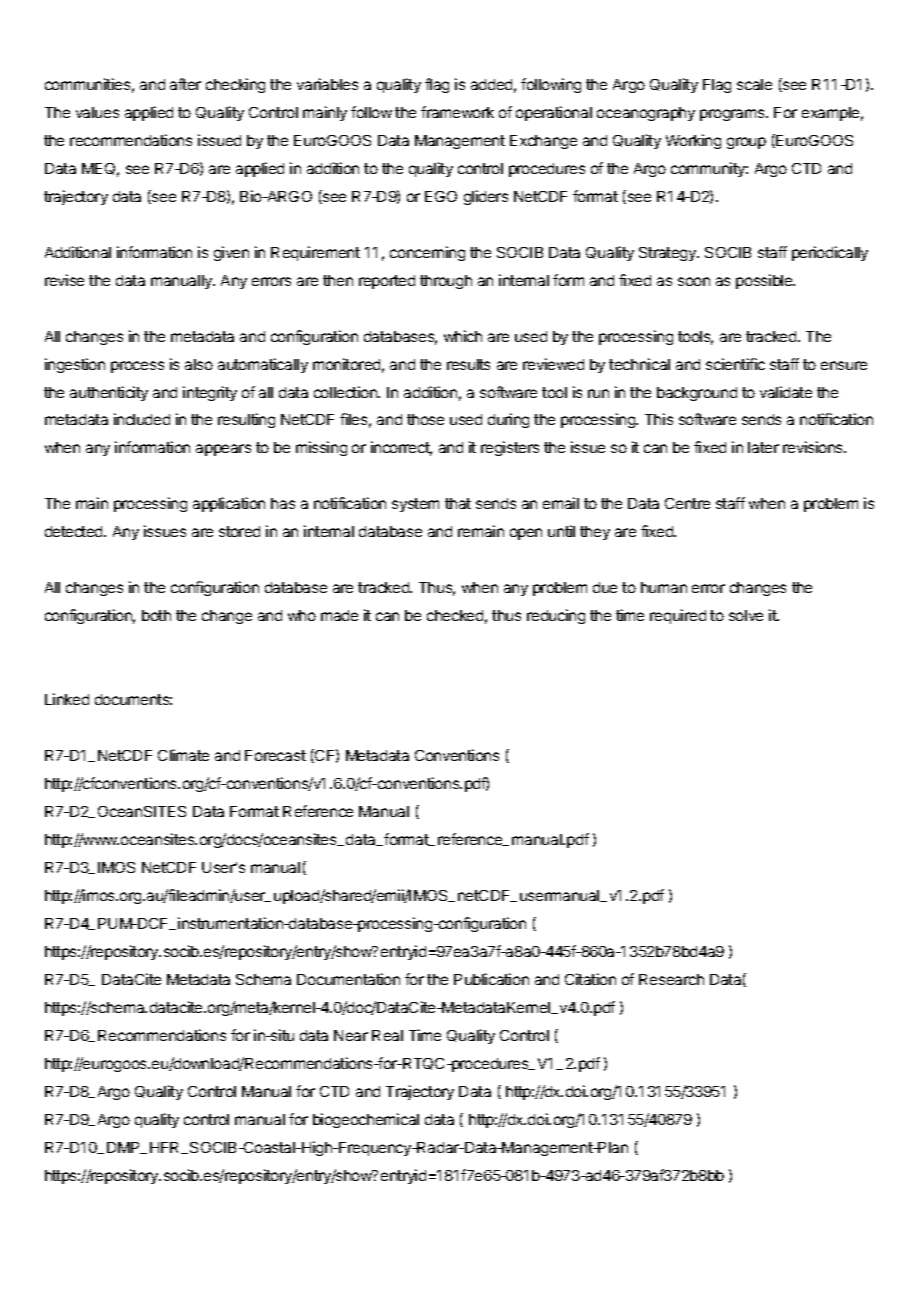 The height and width of the page is (1308, 924). What do you see at coordinates (351, 1035) in the page?
I see `Near` at bounding box center [351, 1035].
